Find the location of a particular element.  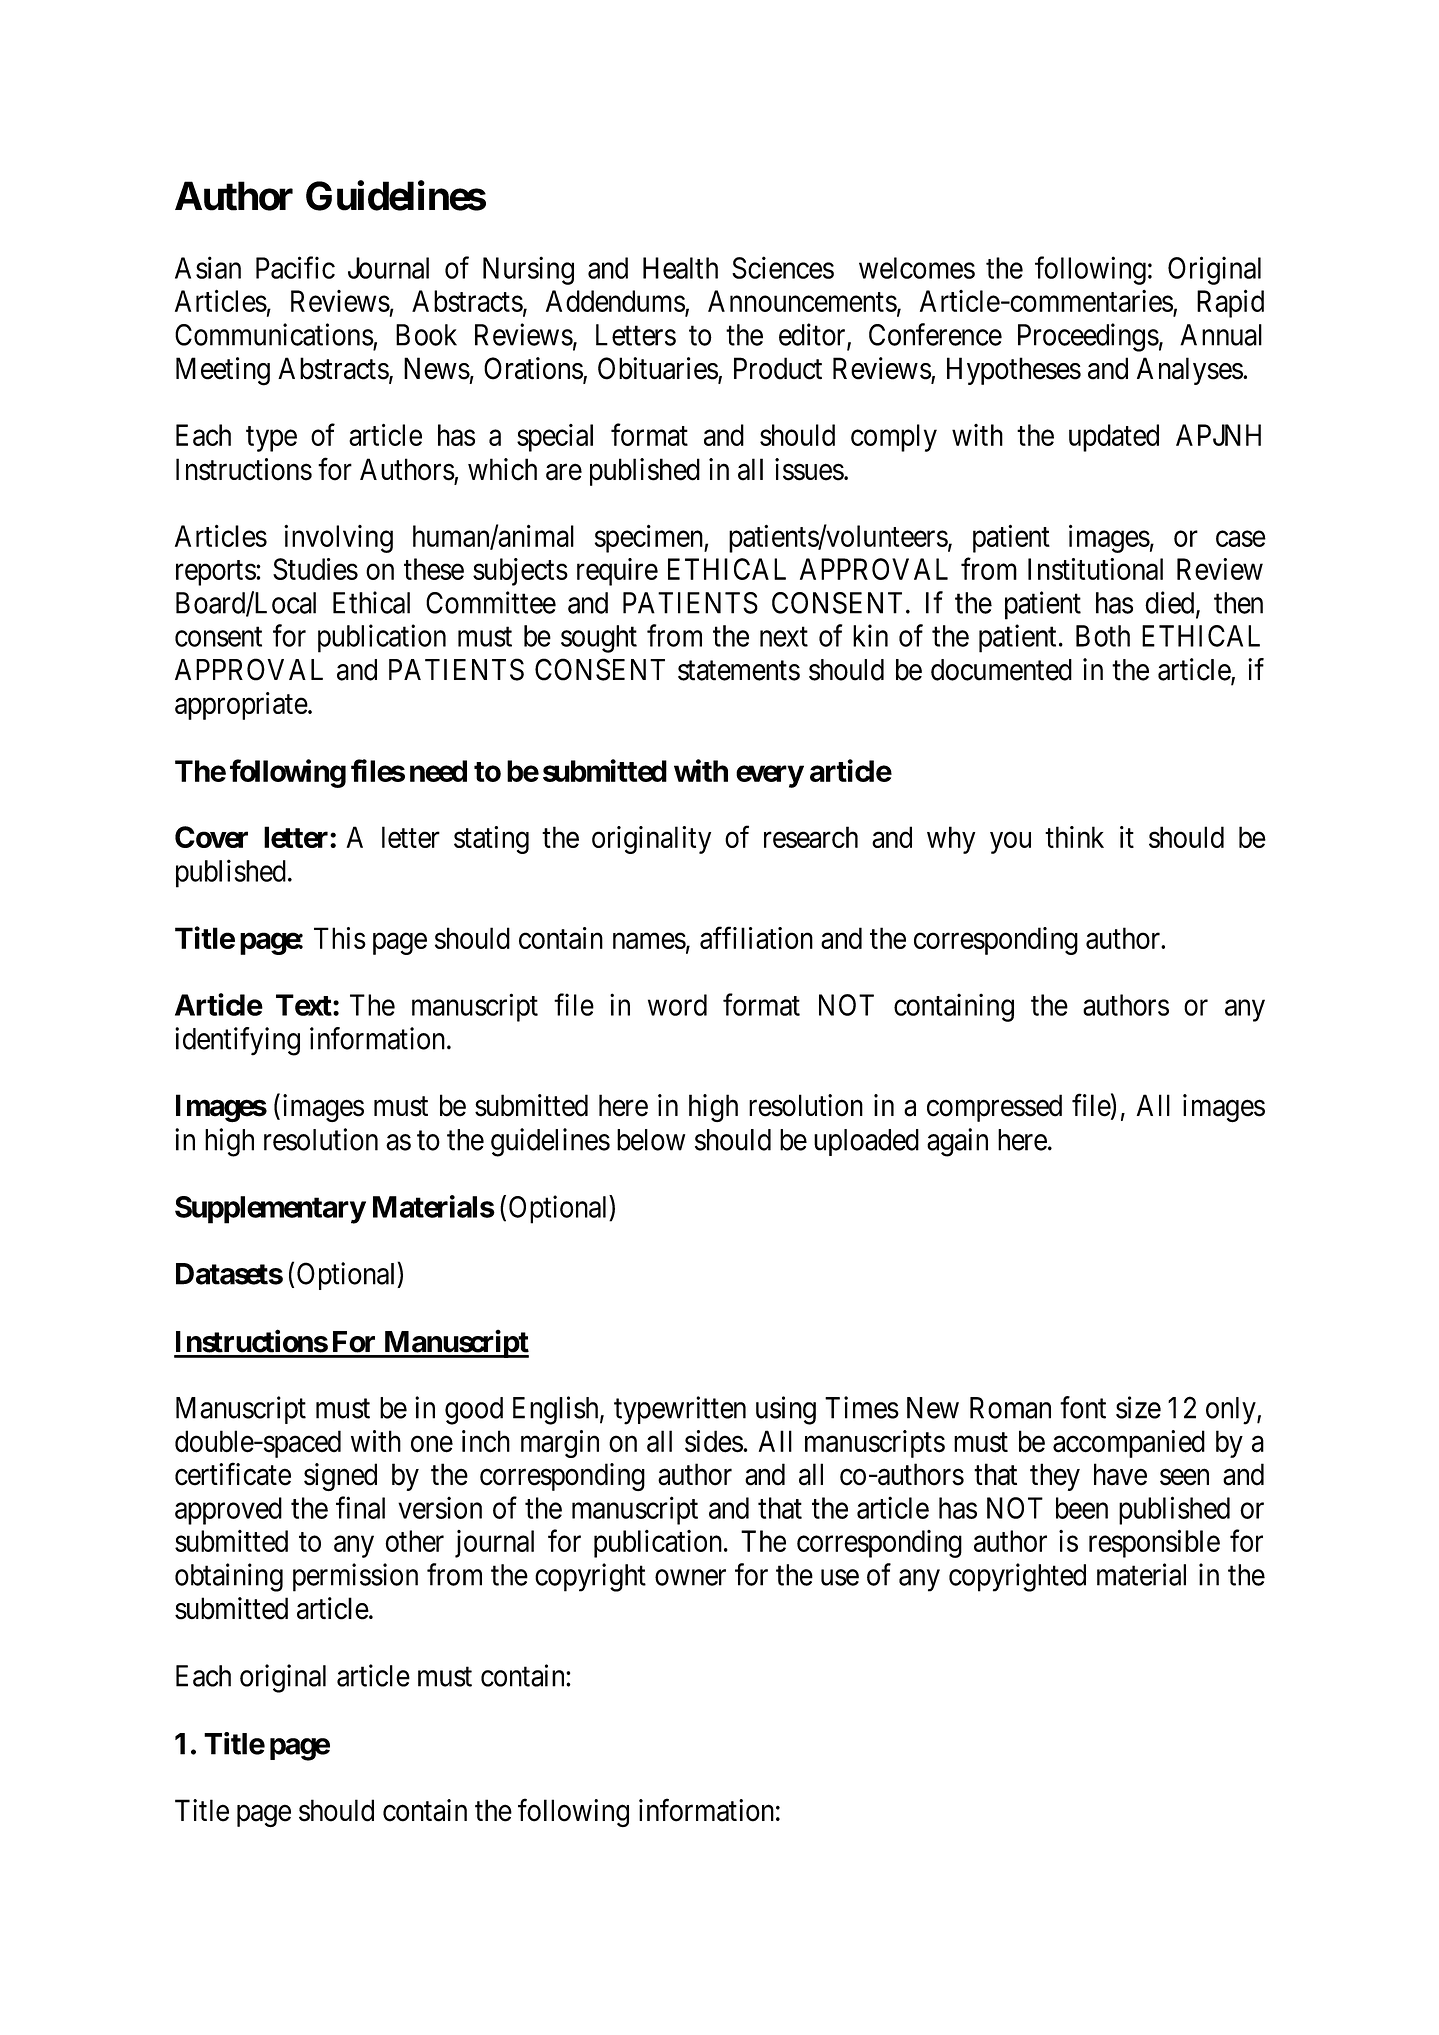

Health is located at coordinates (680, 268).
